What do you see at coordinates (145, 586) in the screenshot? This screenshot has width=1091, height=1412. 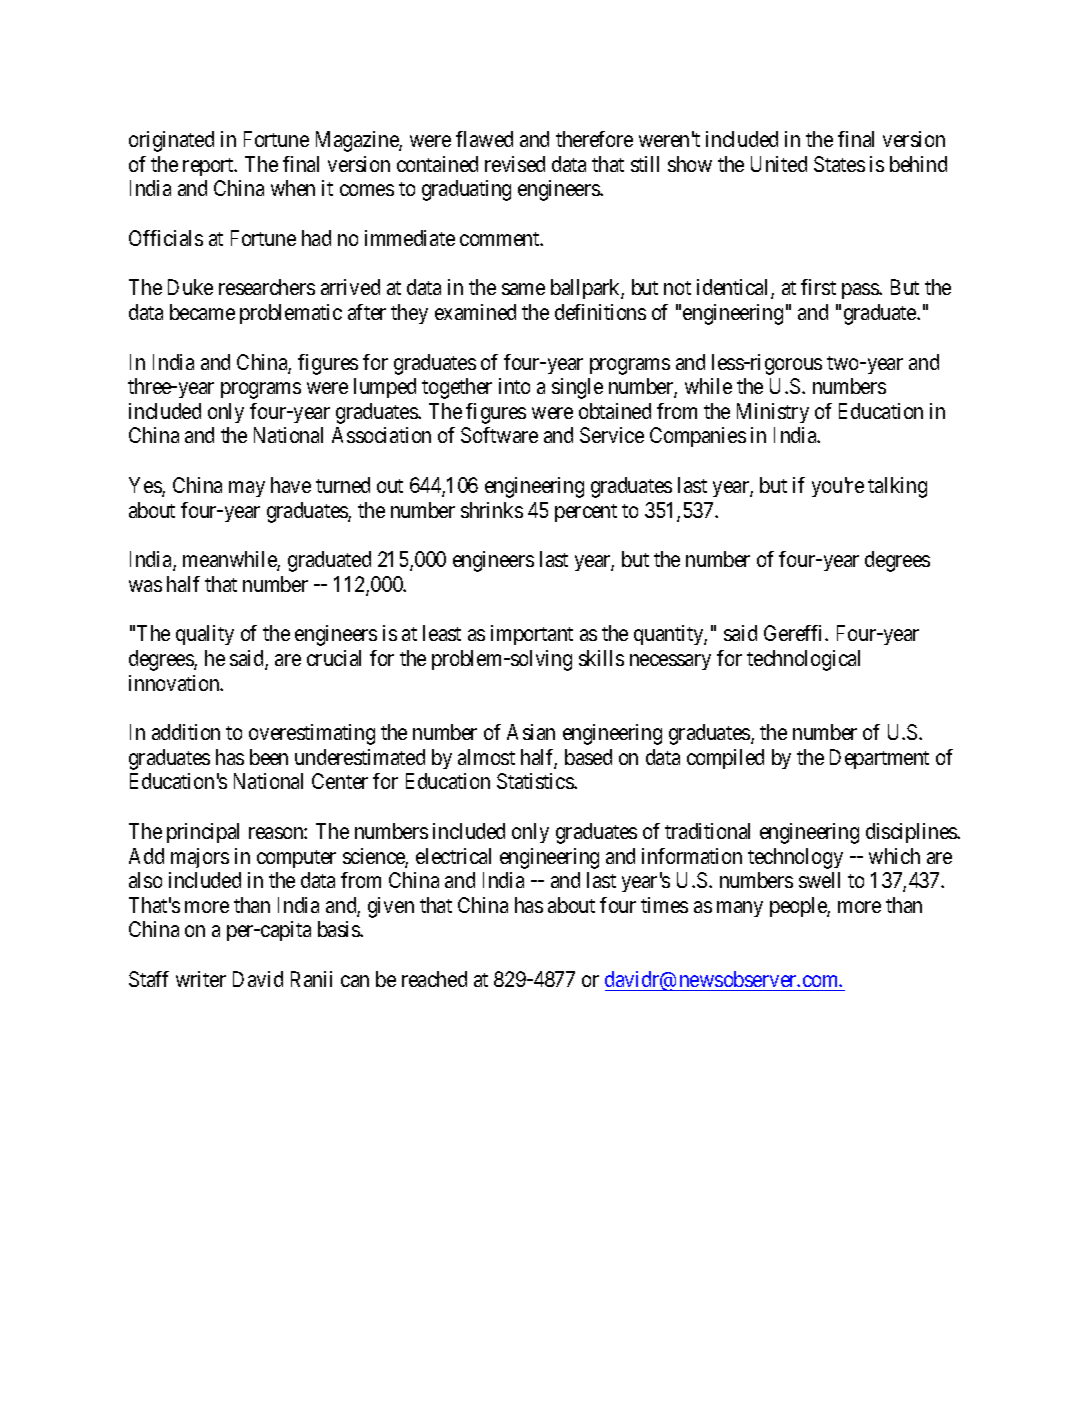 I see `was` at bounding box center [145, 586].
